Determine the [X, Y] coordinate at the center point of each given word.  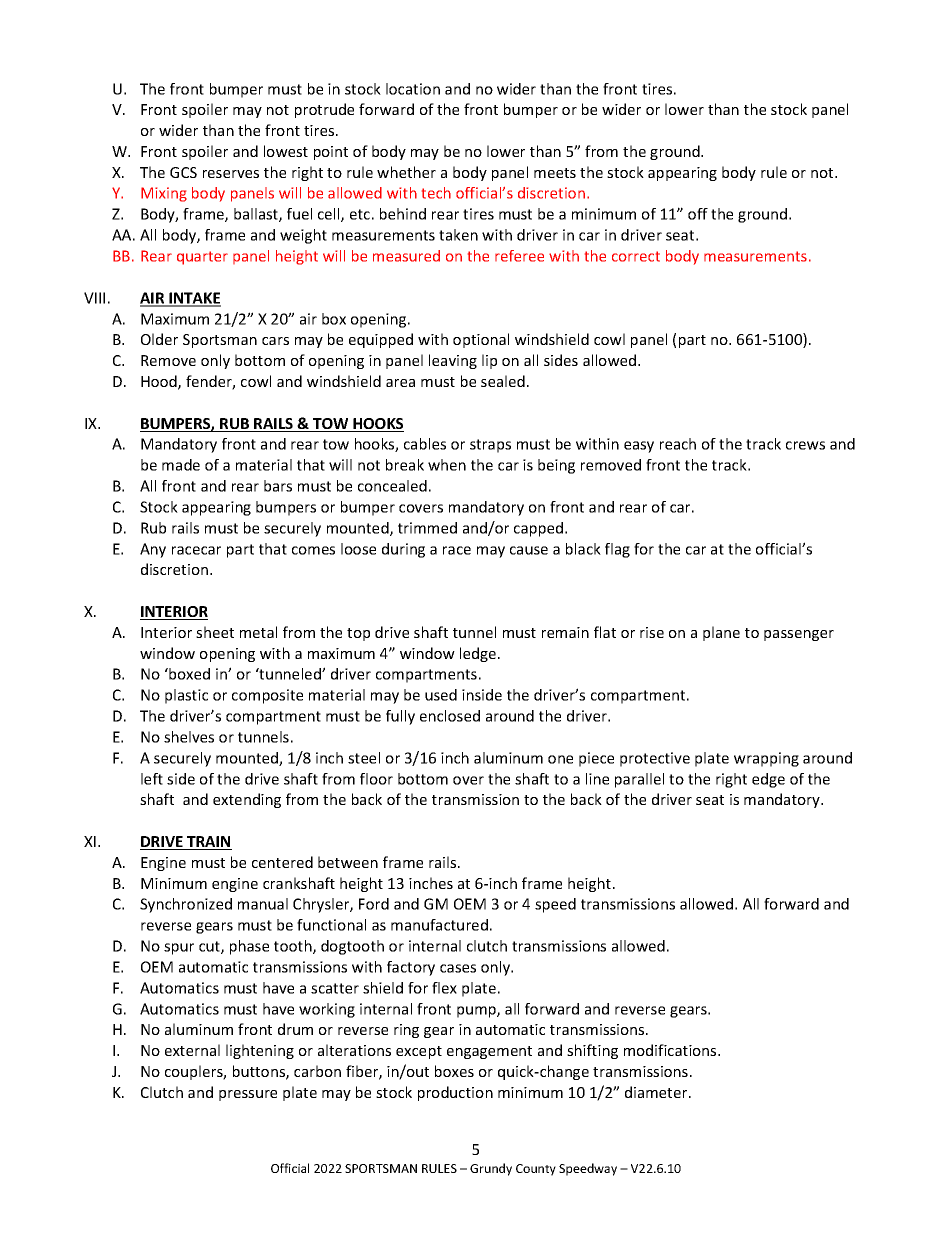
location [413, 89]
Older [159, 339]
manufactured [439, 925]
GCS [183, 172]
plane [721, 633]
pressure [248, 1095]
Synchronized [186, 905]
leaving [453, 361]
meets [555, 173]
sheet [215, 632]
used [441, 695]
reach [678, 444]
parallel [639, 780]
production [455, 1093]
